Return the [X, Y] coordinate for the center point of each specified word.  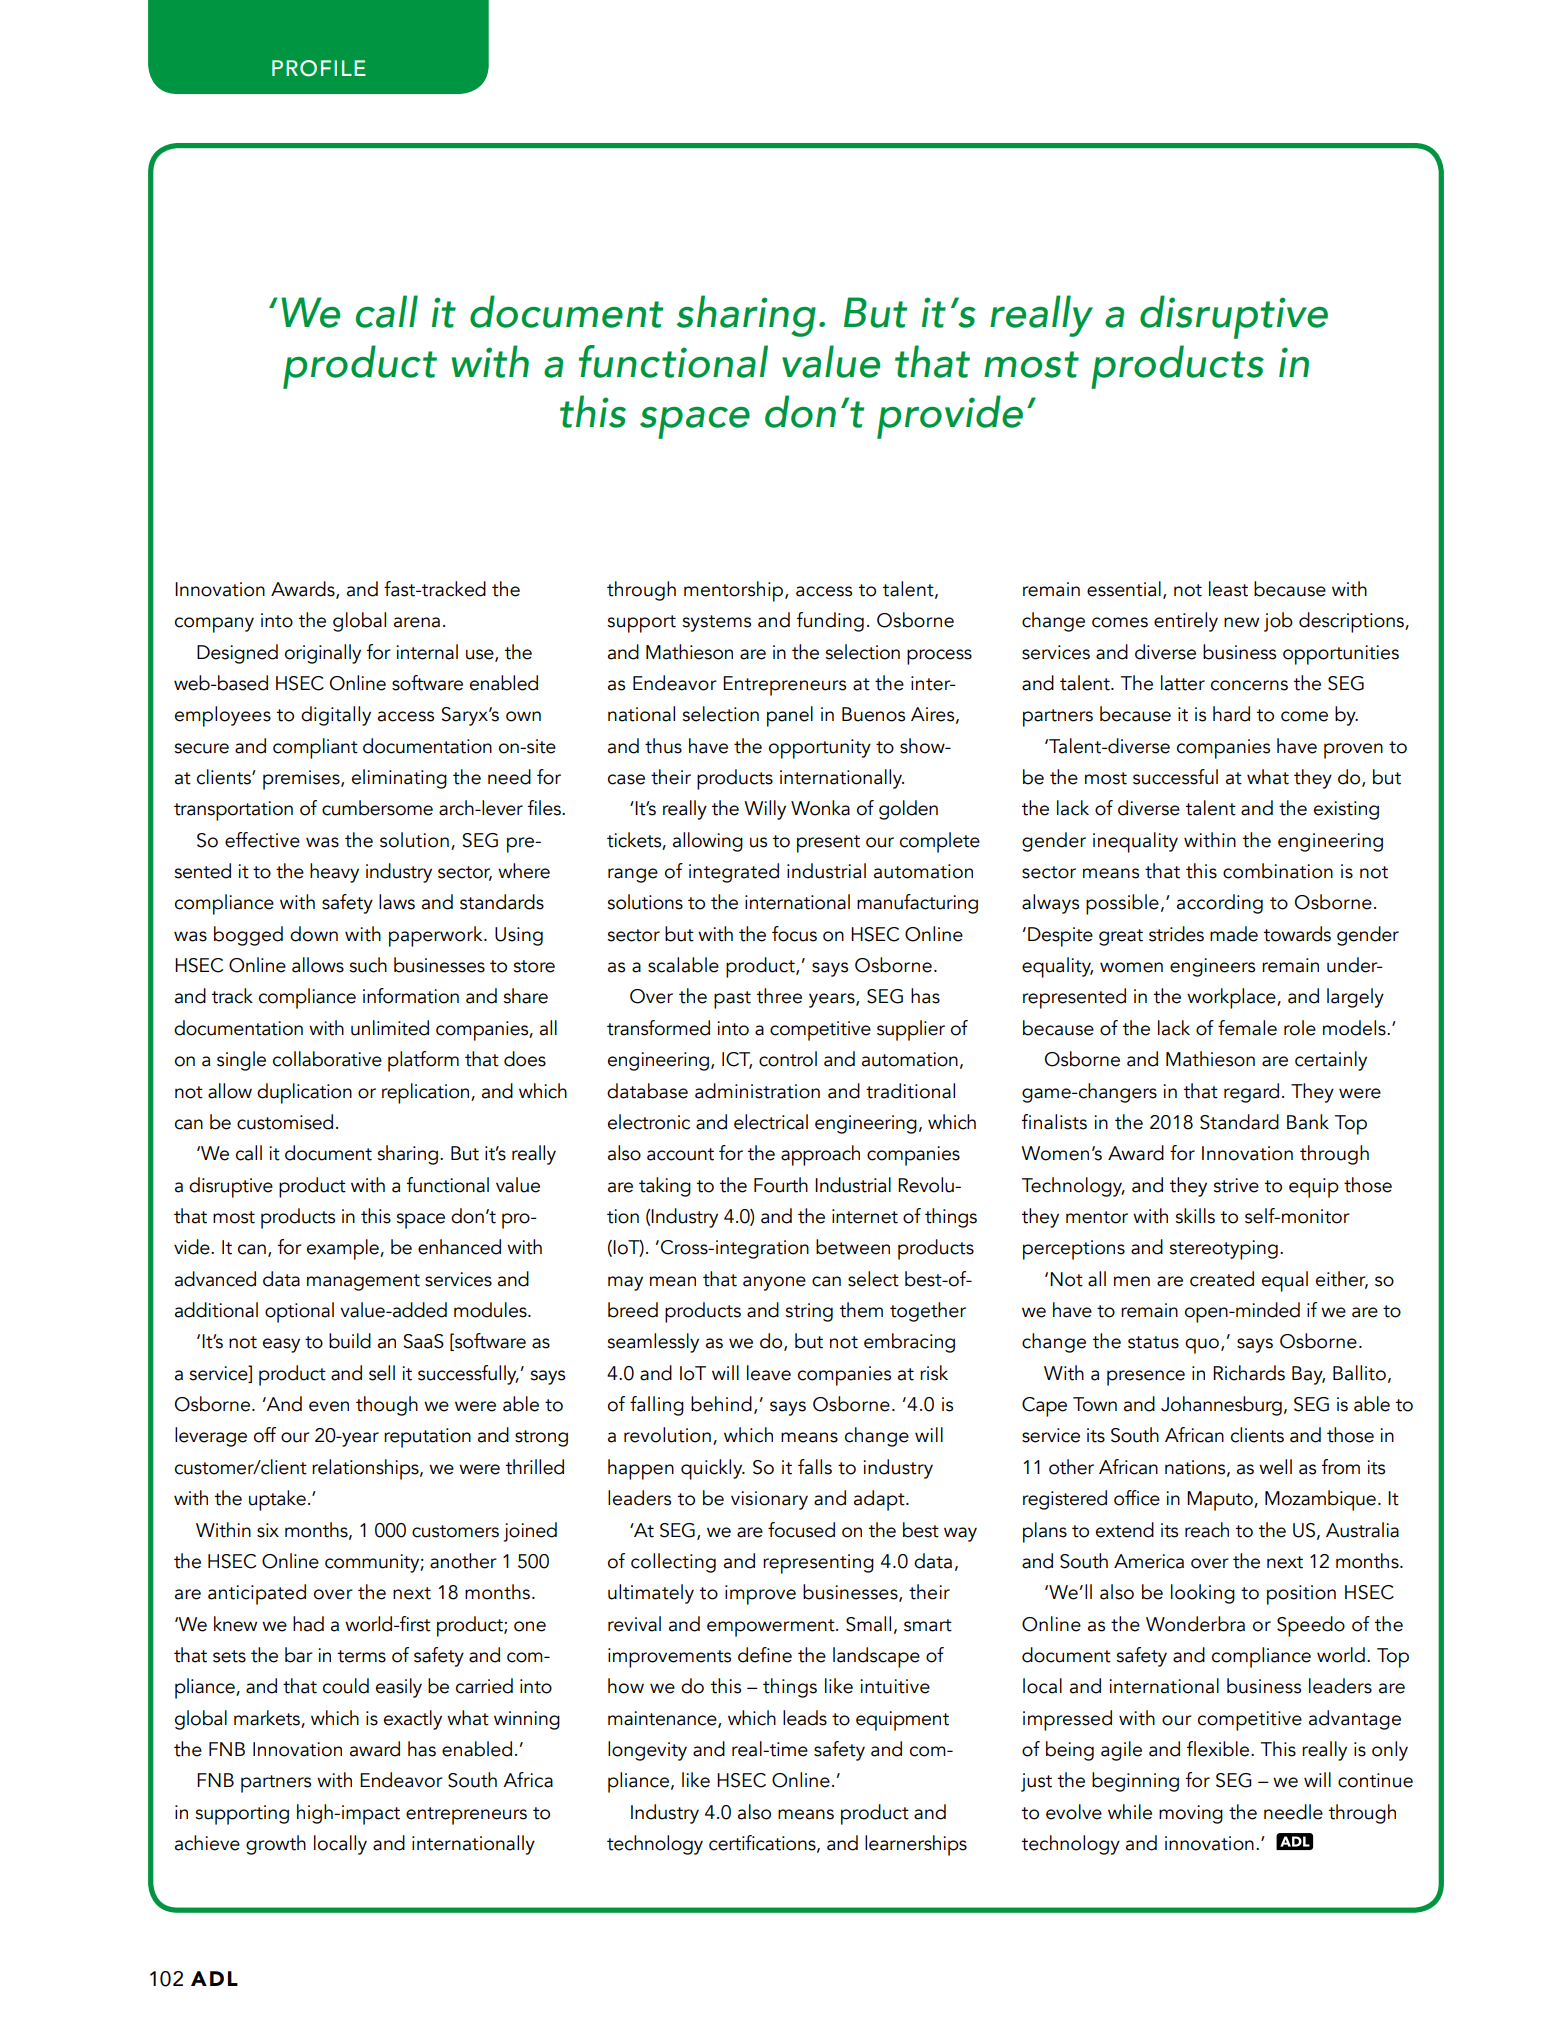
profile [319, 68]
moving [1191, 1814]
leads [805, 1718]
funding [830, 622]
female [1247, 1028]
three [779, 996]
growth [276, 1845]
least [1228, 589]
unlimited [390, 1028]
